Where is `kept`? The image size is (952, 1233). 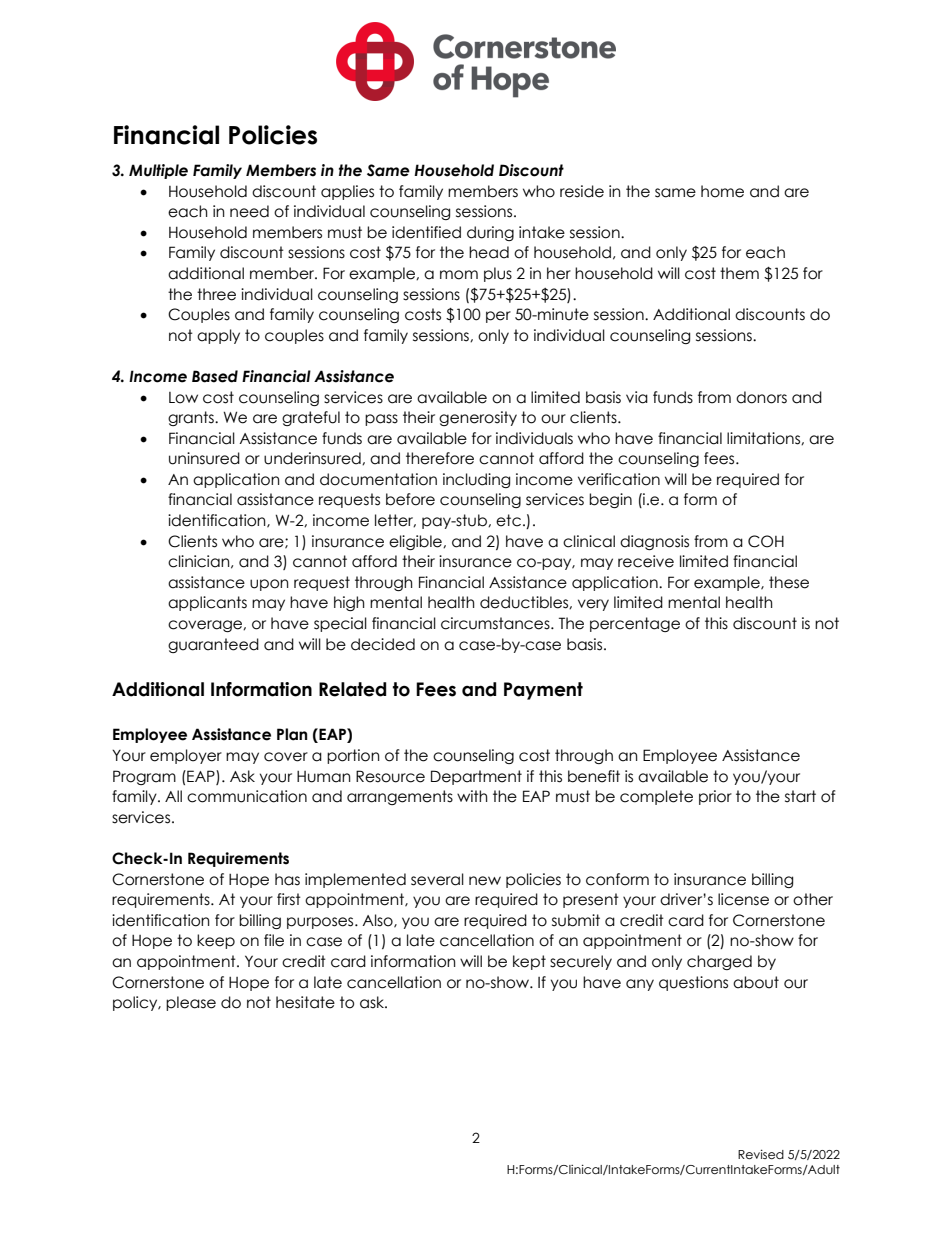
kept is located at coordinates (529, 962).
